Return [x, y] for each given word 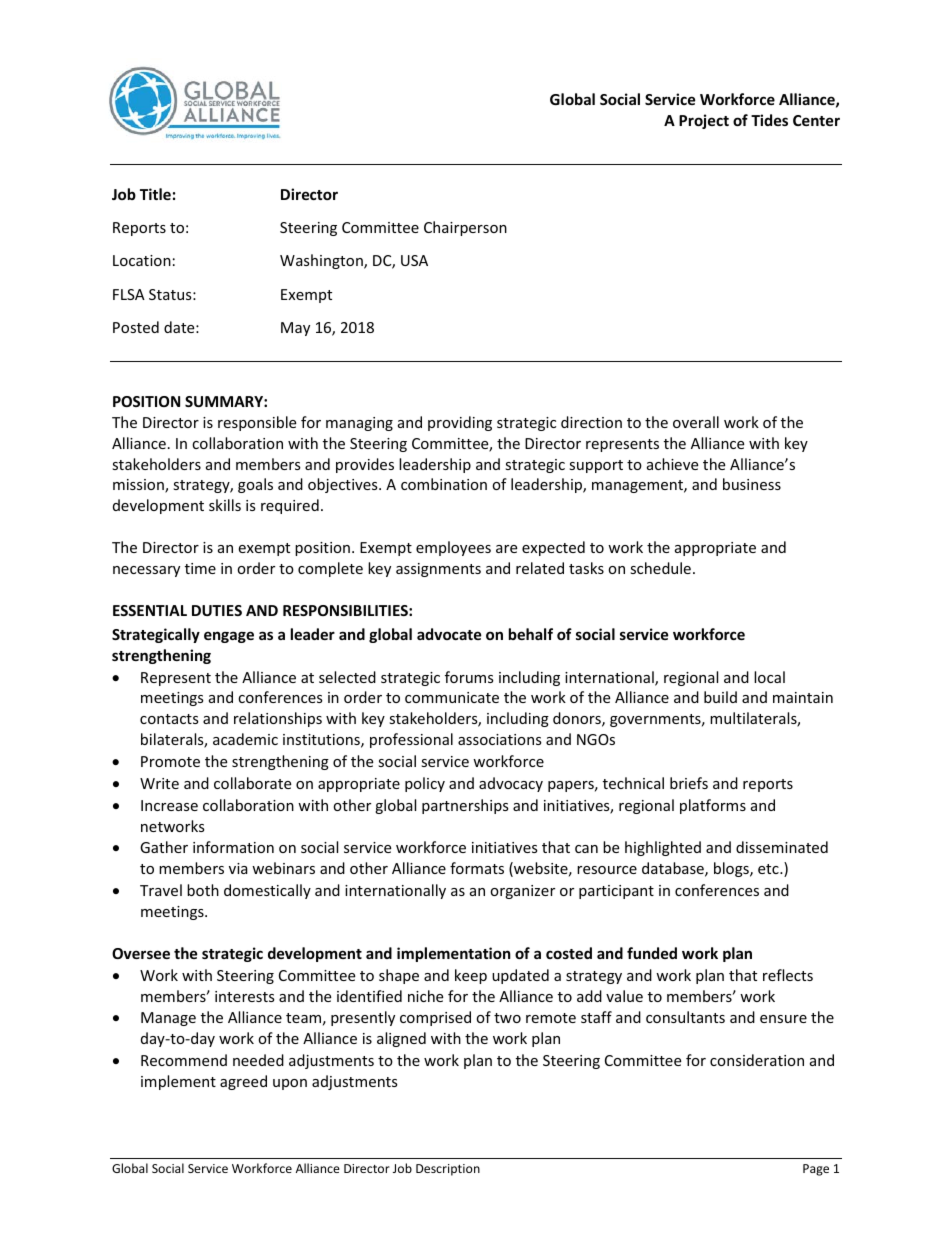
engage [229, 637]
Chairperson [465, 228]
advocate [449, 634]
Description [448, 1170]
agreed [243, 1082]
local [769, 677]
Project [704, 121]
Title [155, 194]
